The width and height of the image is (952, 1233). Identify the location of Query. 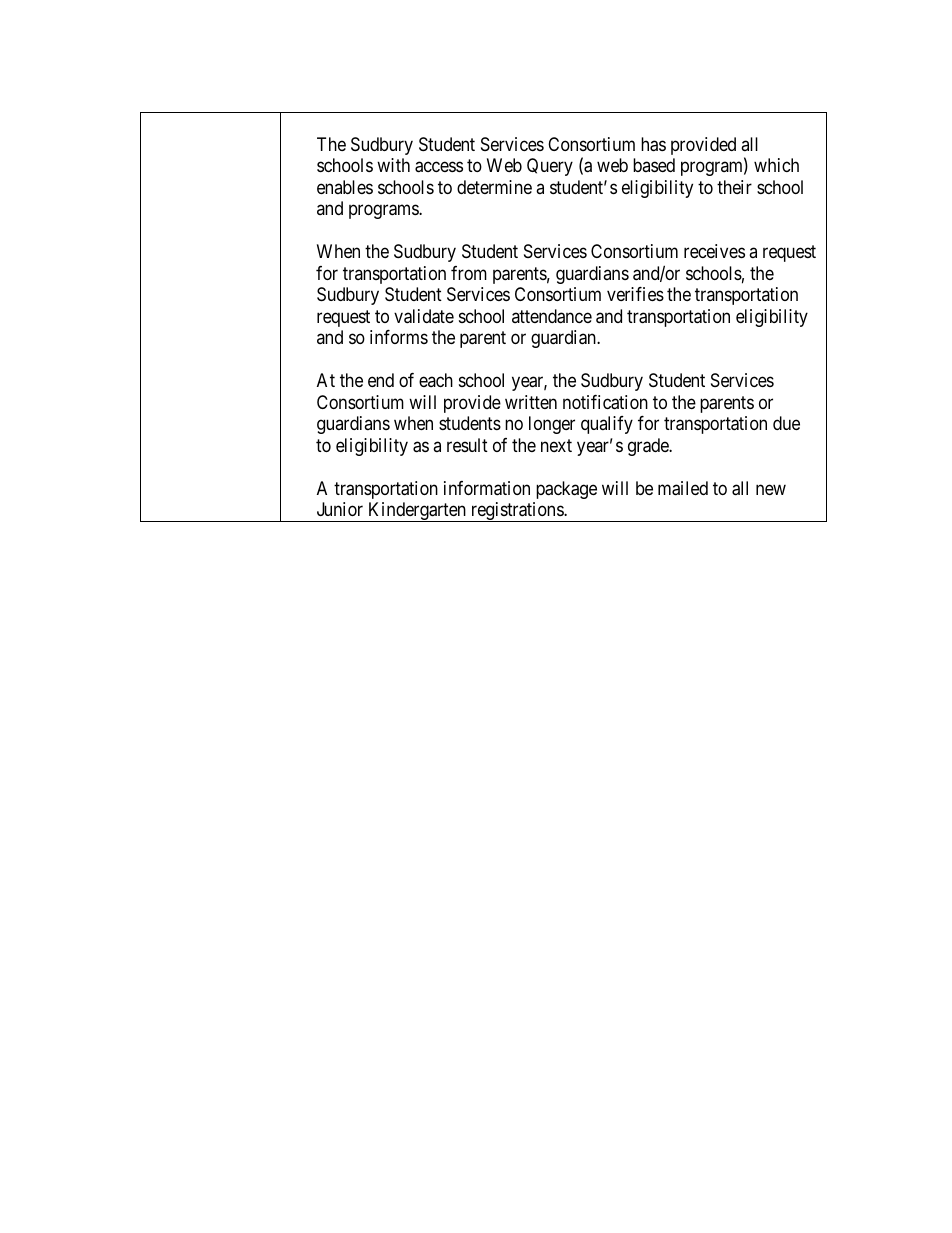
(550, 167).
